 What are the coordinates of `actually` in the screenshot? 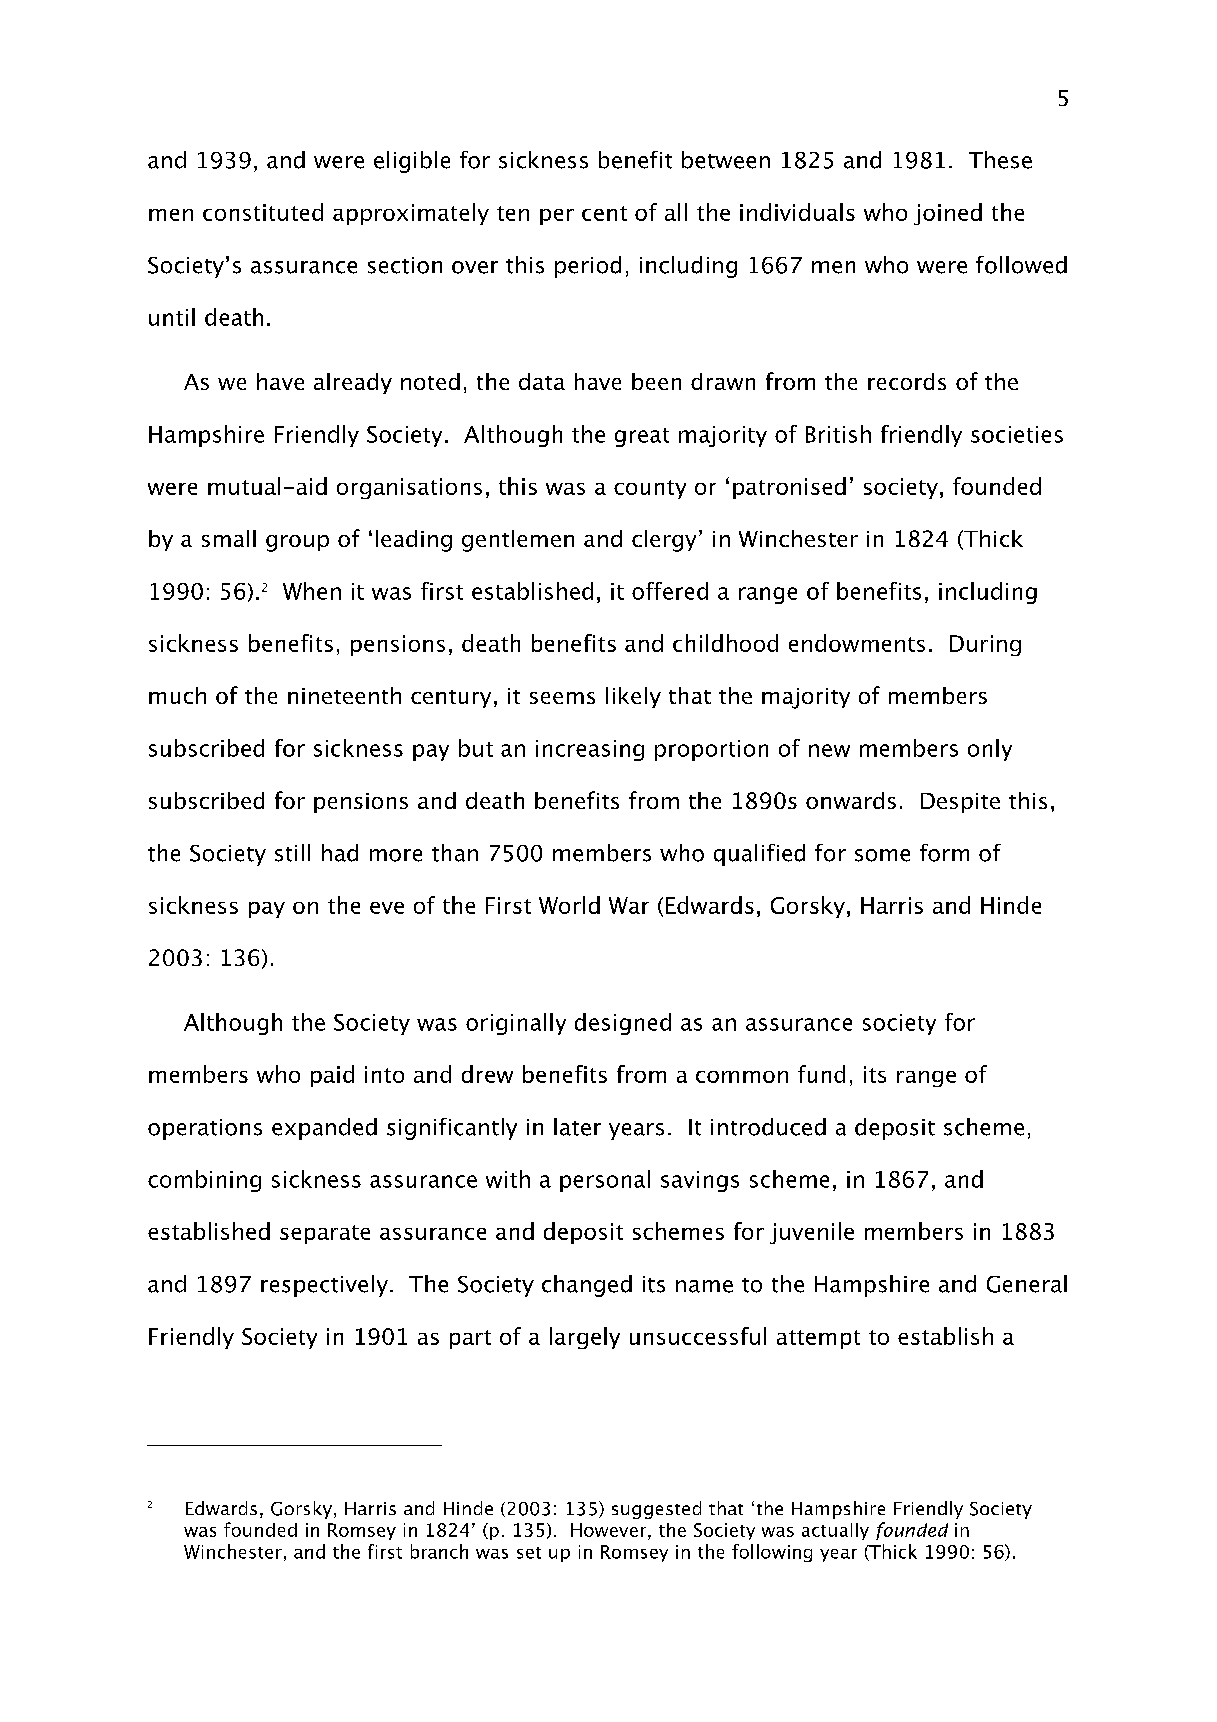 It's located at (835, 1531).
